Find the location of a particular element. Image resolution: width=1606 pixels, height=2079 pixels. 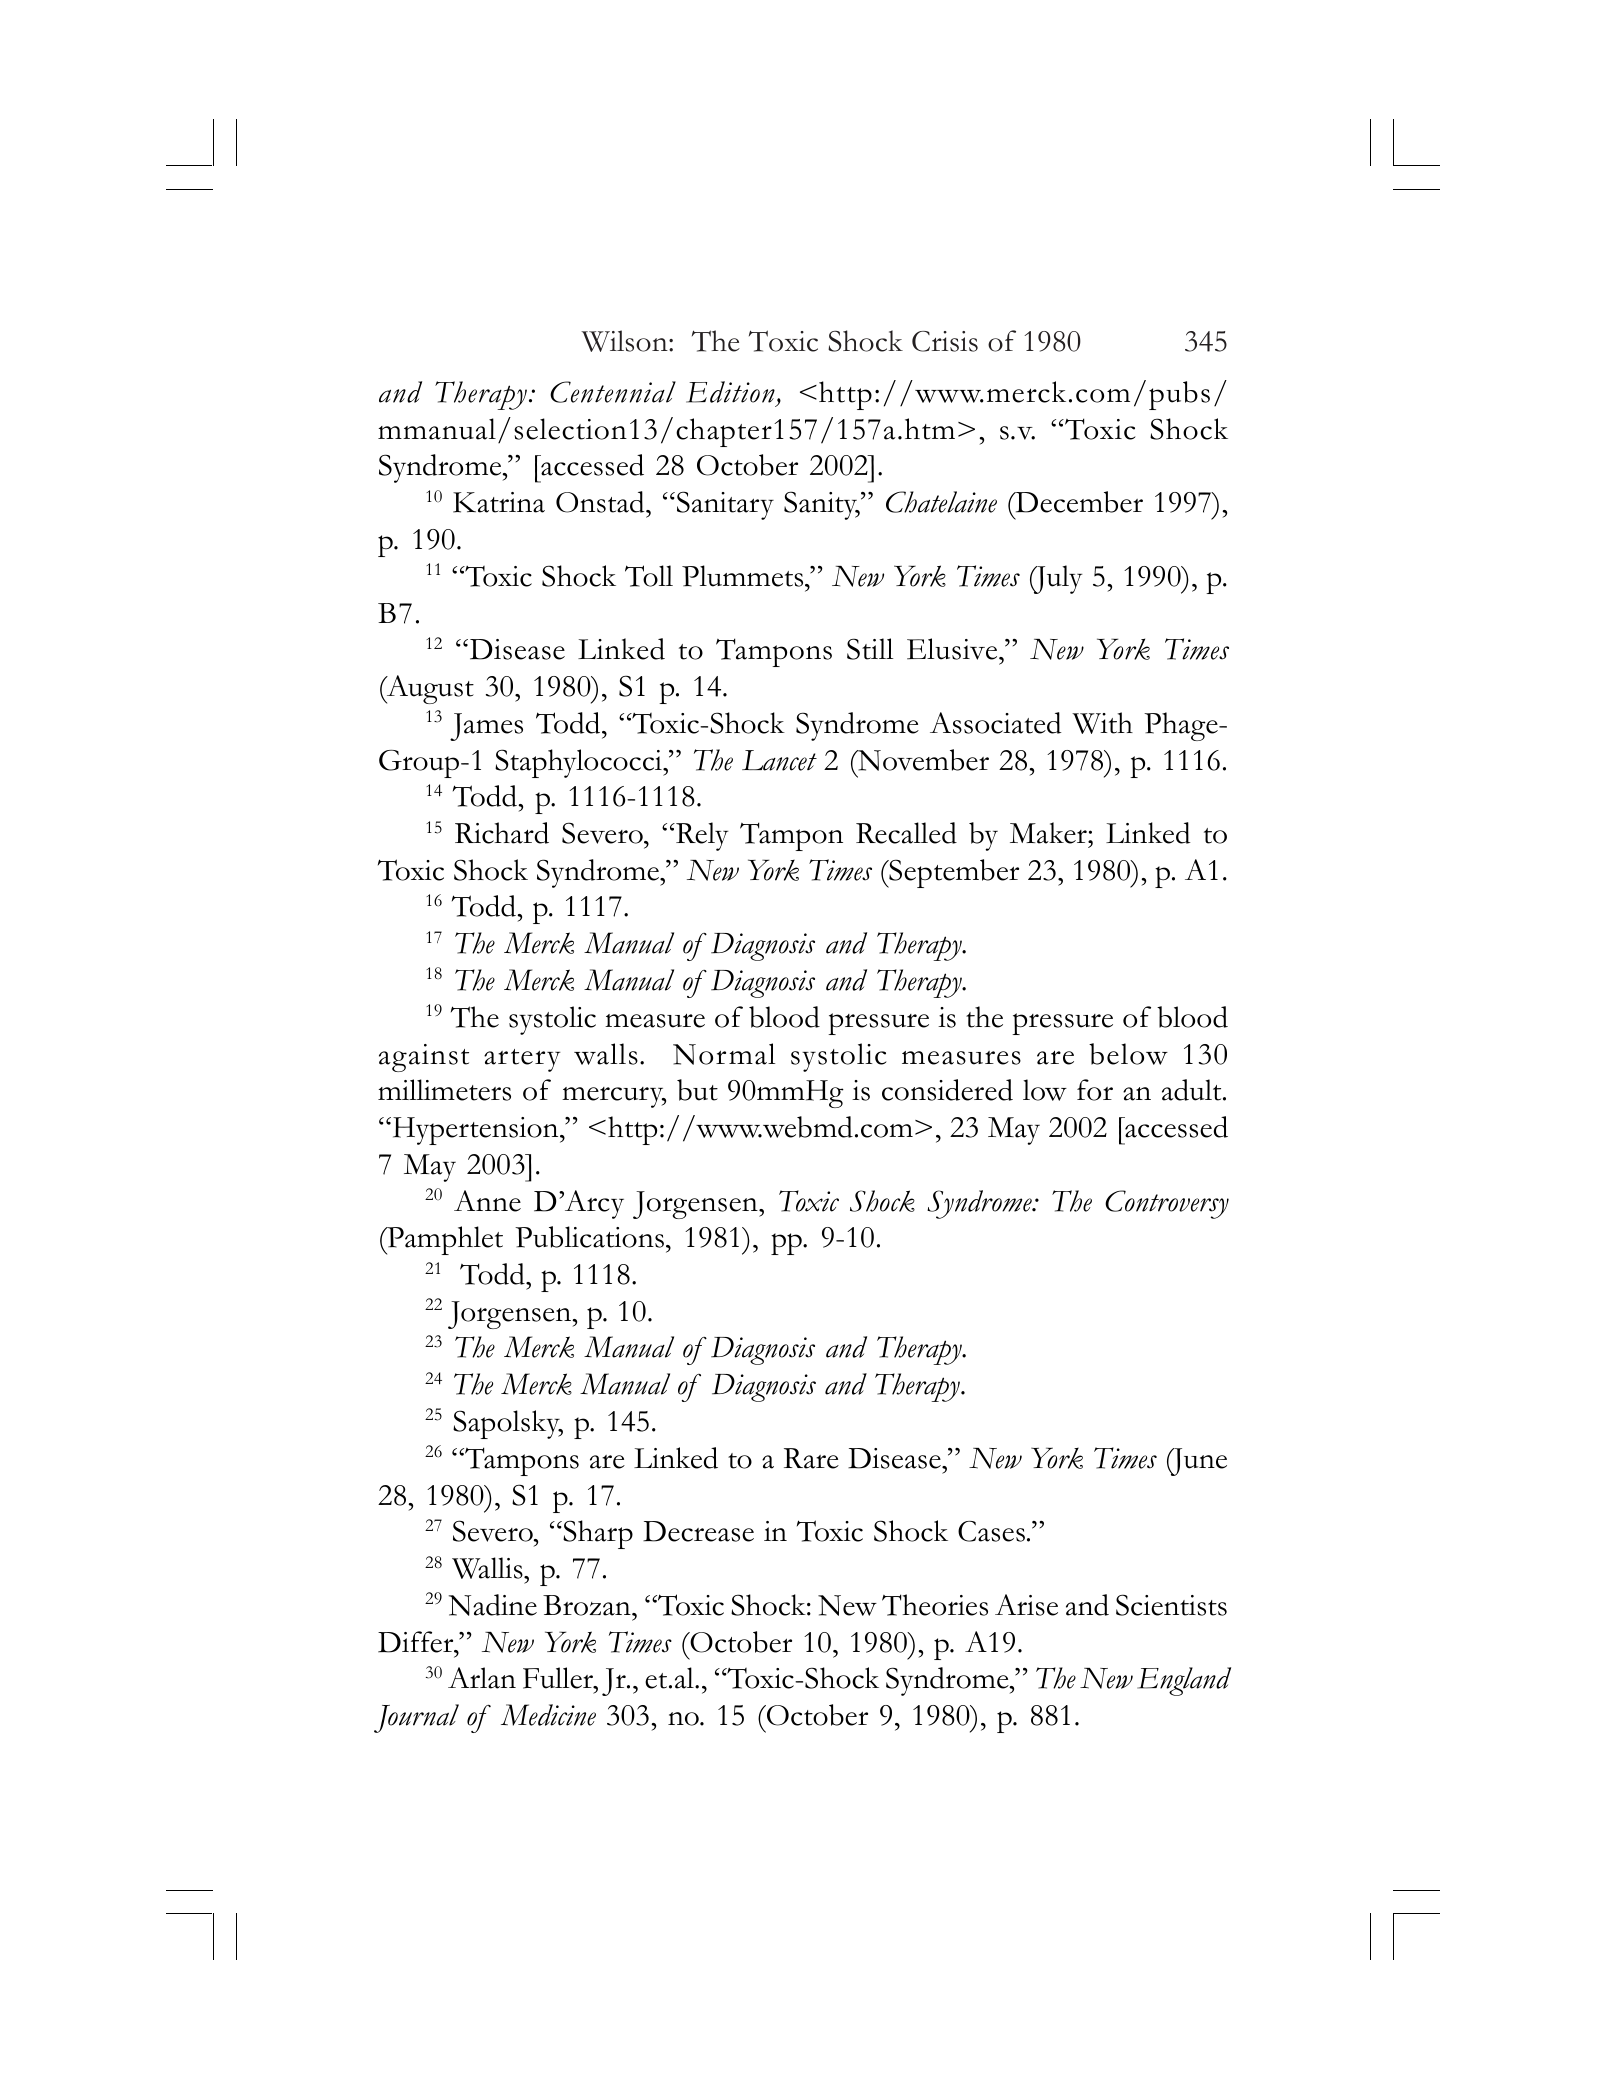

Theories is located at coordinates (935, 1605).
